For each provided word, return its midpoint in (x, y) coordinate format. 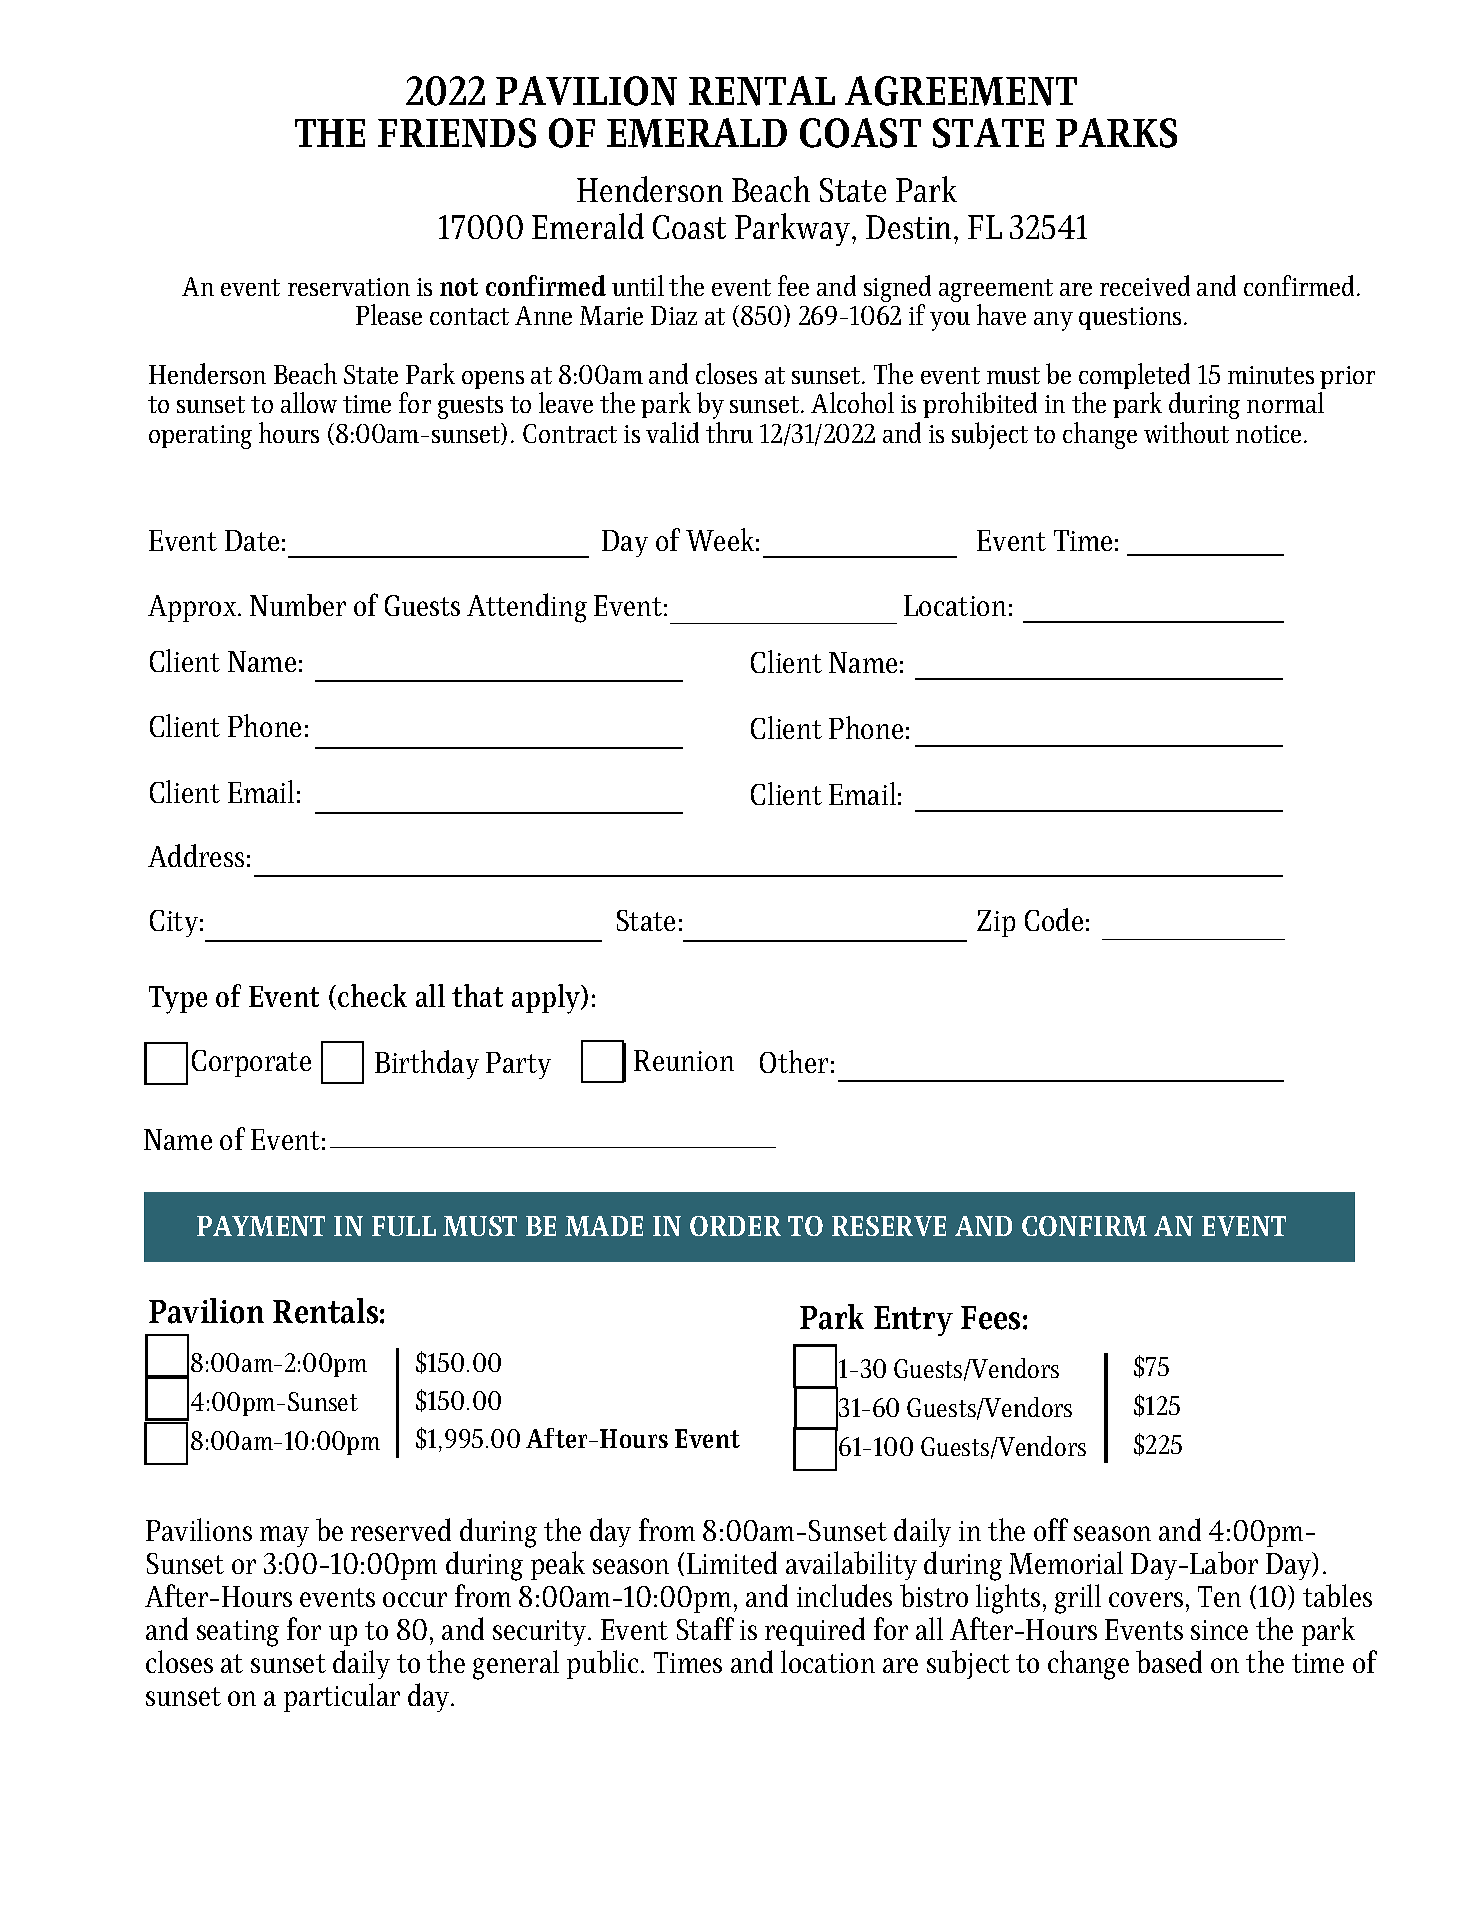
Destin (910, 227)
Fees (990, 1318)
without (1186, 432)
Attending (527, 608)
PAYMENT (261, 1226)
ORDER (735, 1226)
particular (342, 1697)
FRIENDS (457, 133)
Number (298, 605)
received (1145, 285)
